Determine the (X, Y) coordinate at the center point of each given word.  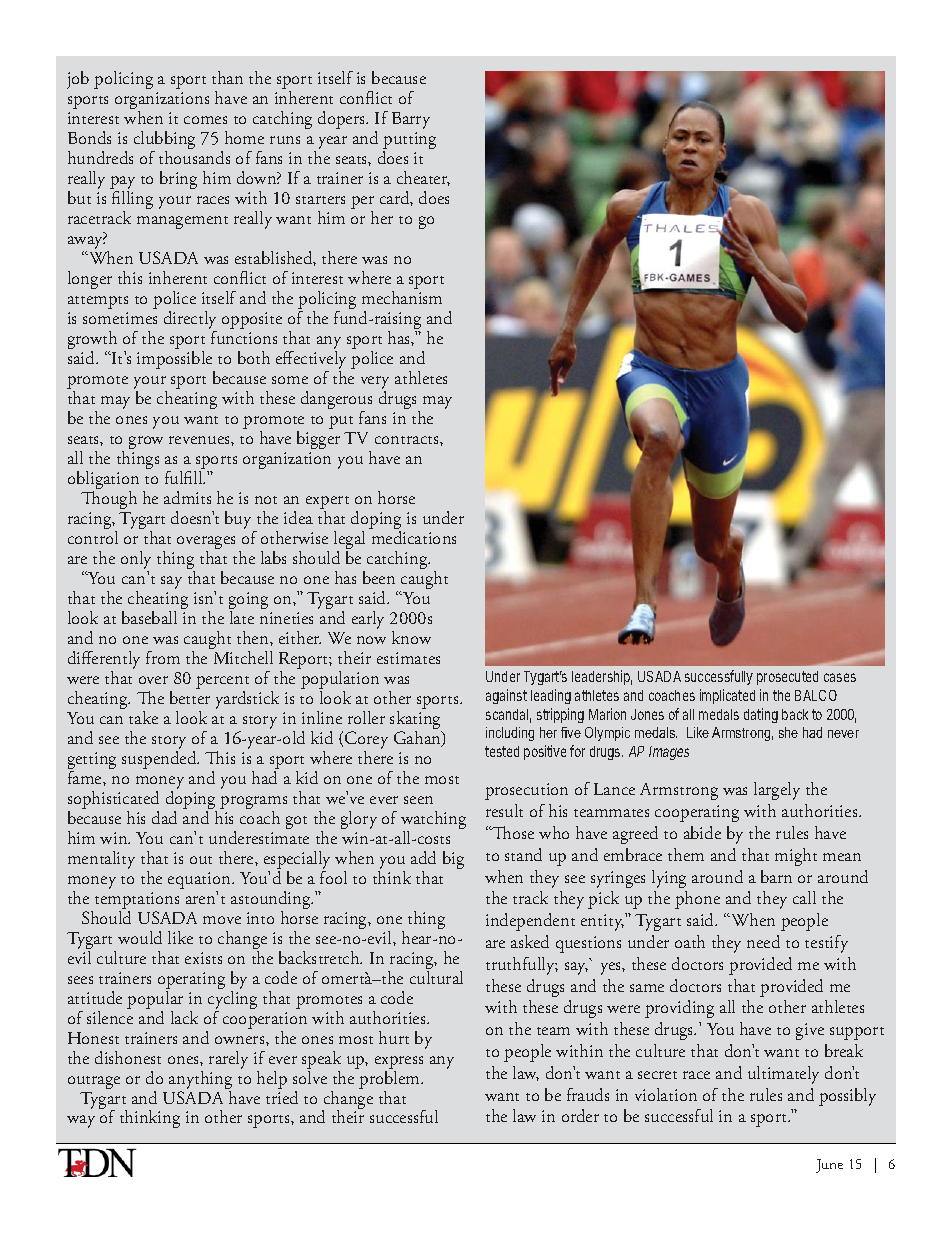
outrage (94, 1082)
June (829, 1166)
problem (390, 1078)
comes (205, 120)
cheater (423, 178)
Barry (411, 120)
